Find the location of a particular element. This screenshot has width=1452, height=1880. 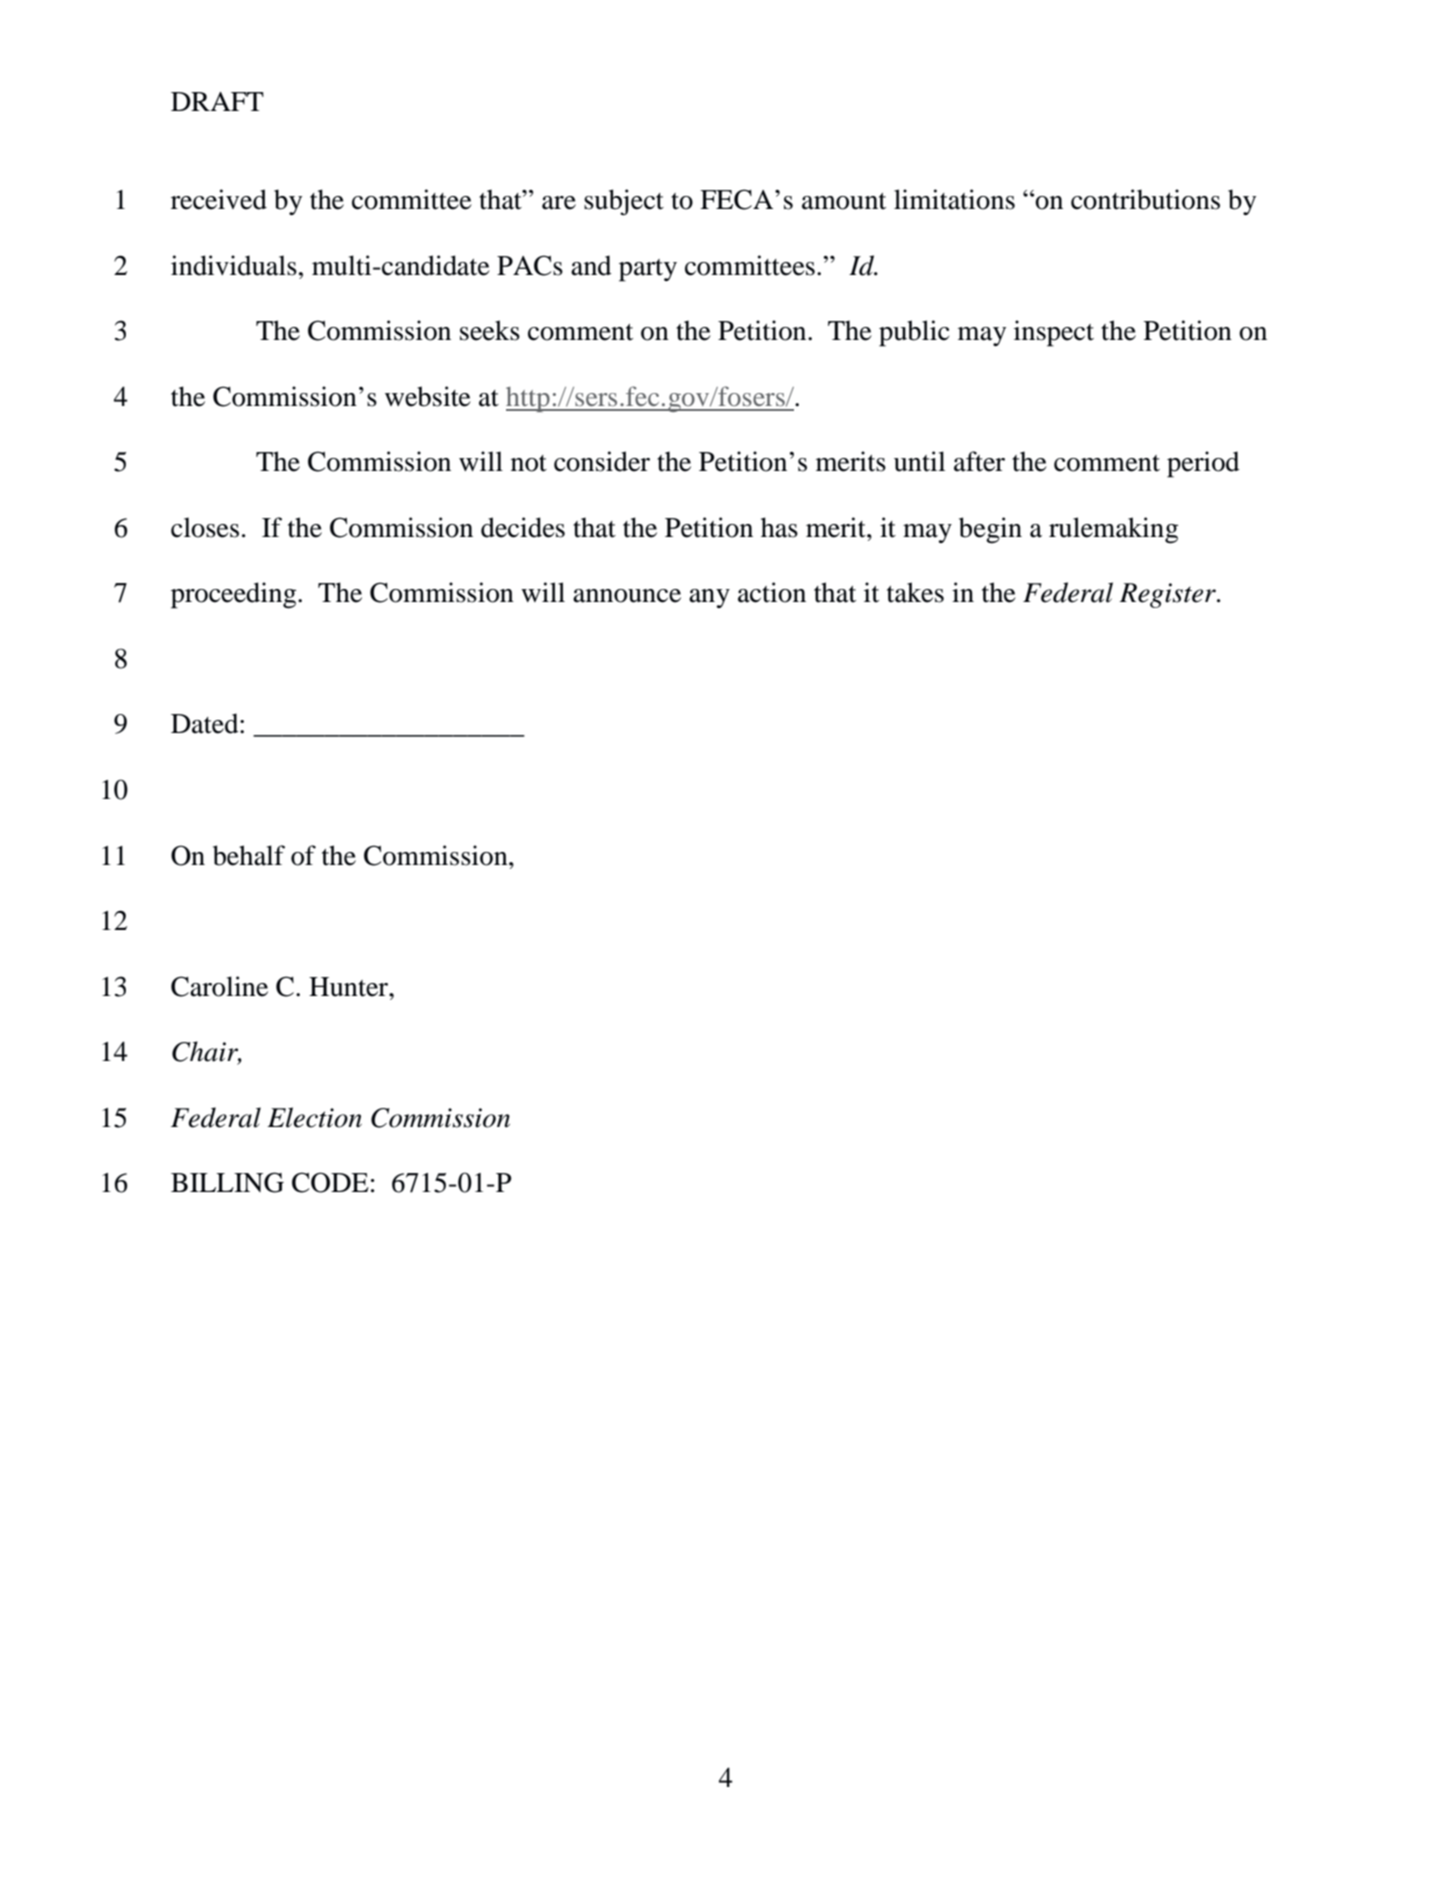

Election is located at coordinates (314, 1117).
